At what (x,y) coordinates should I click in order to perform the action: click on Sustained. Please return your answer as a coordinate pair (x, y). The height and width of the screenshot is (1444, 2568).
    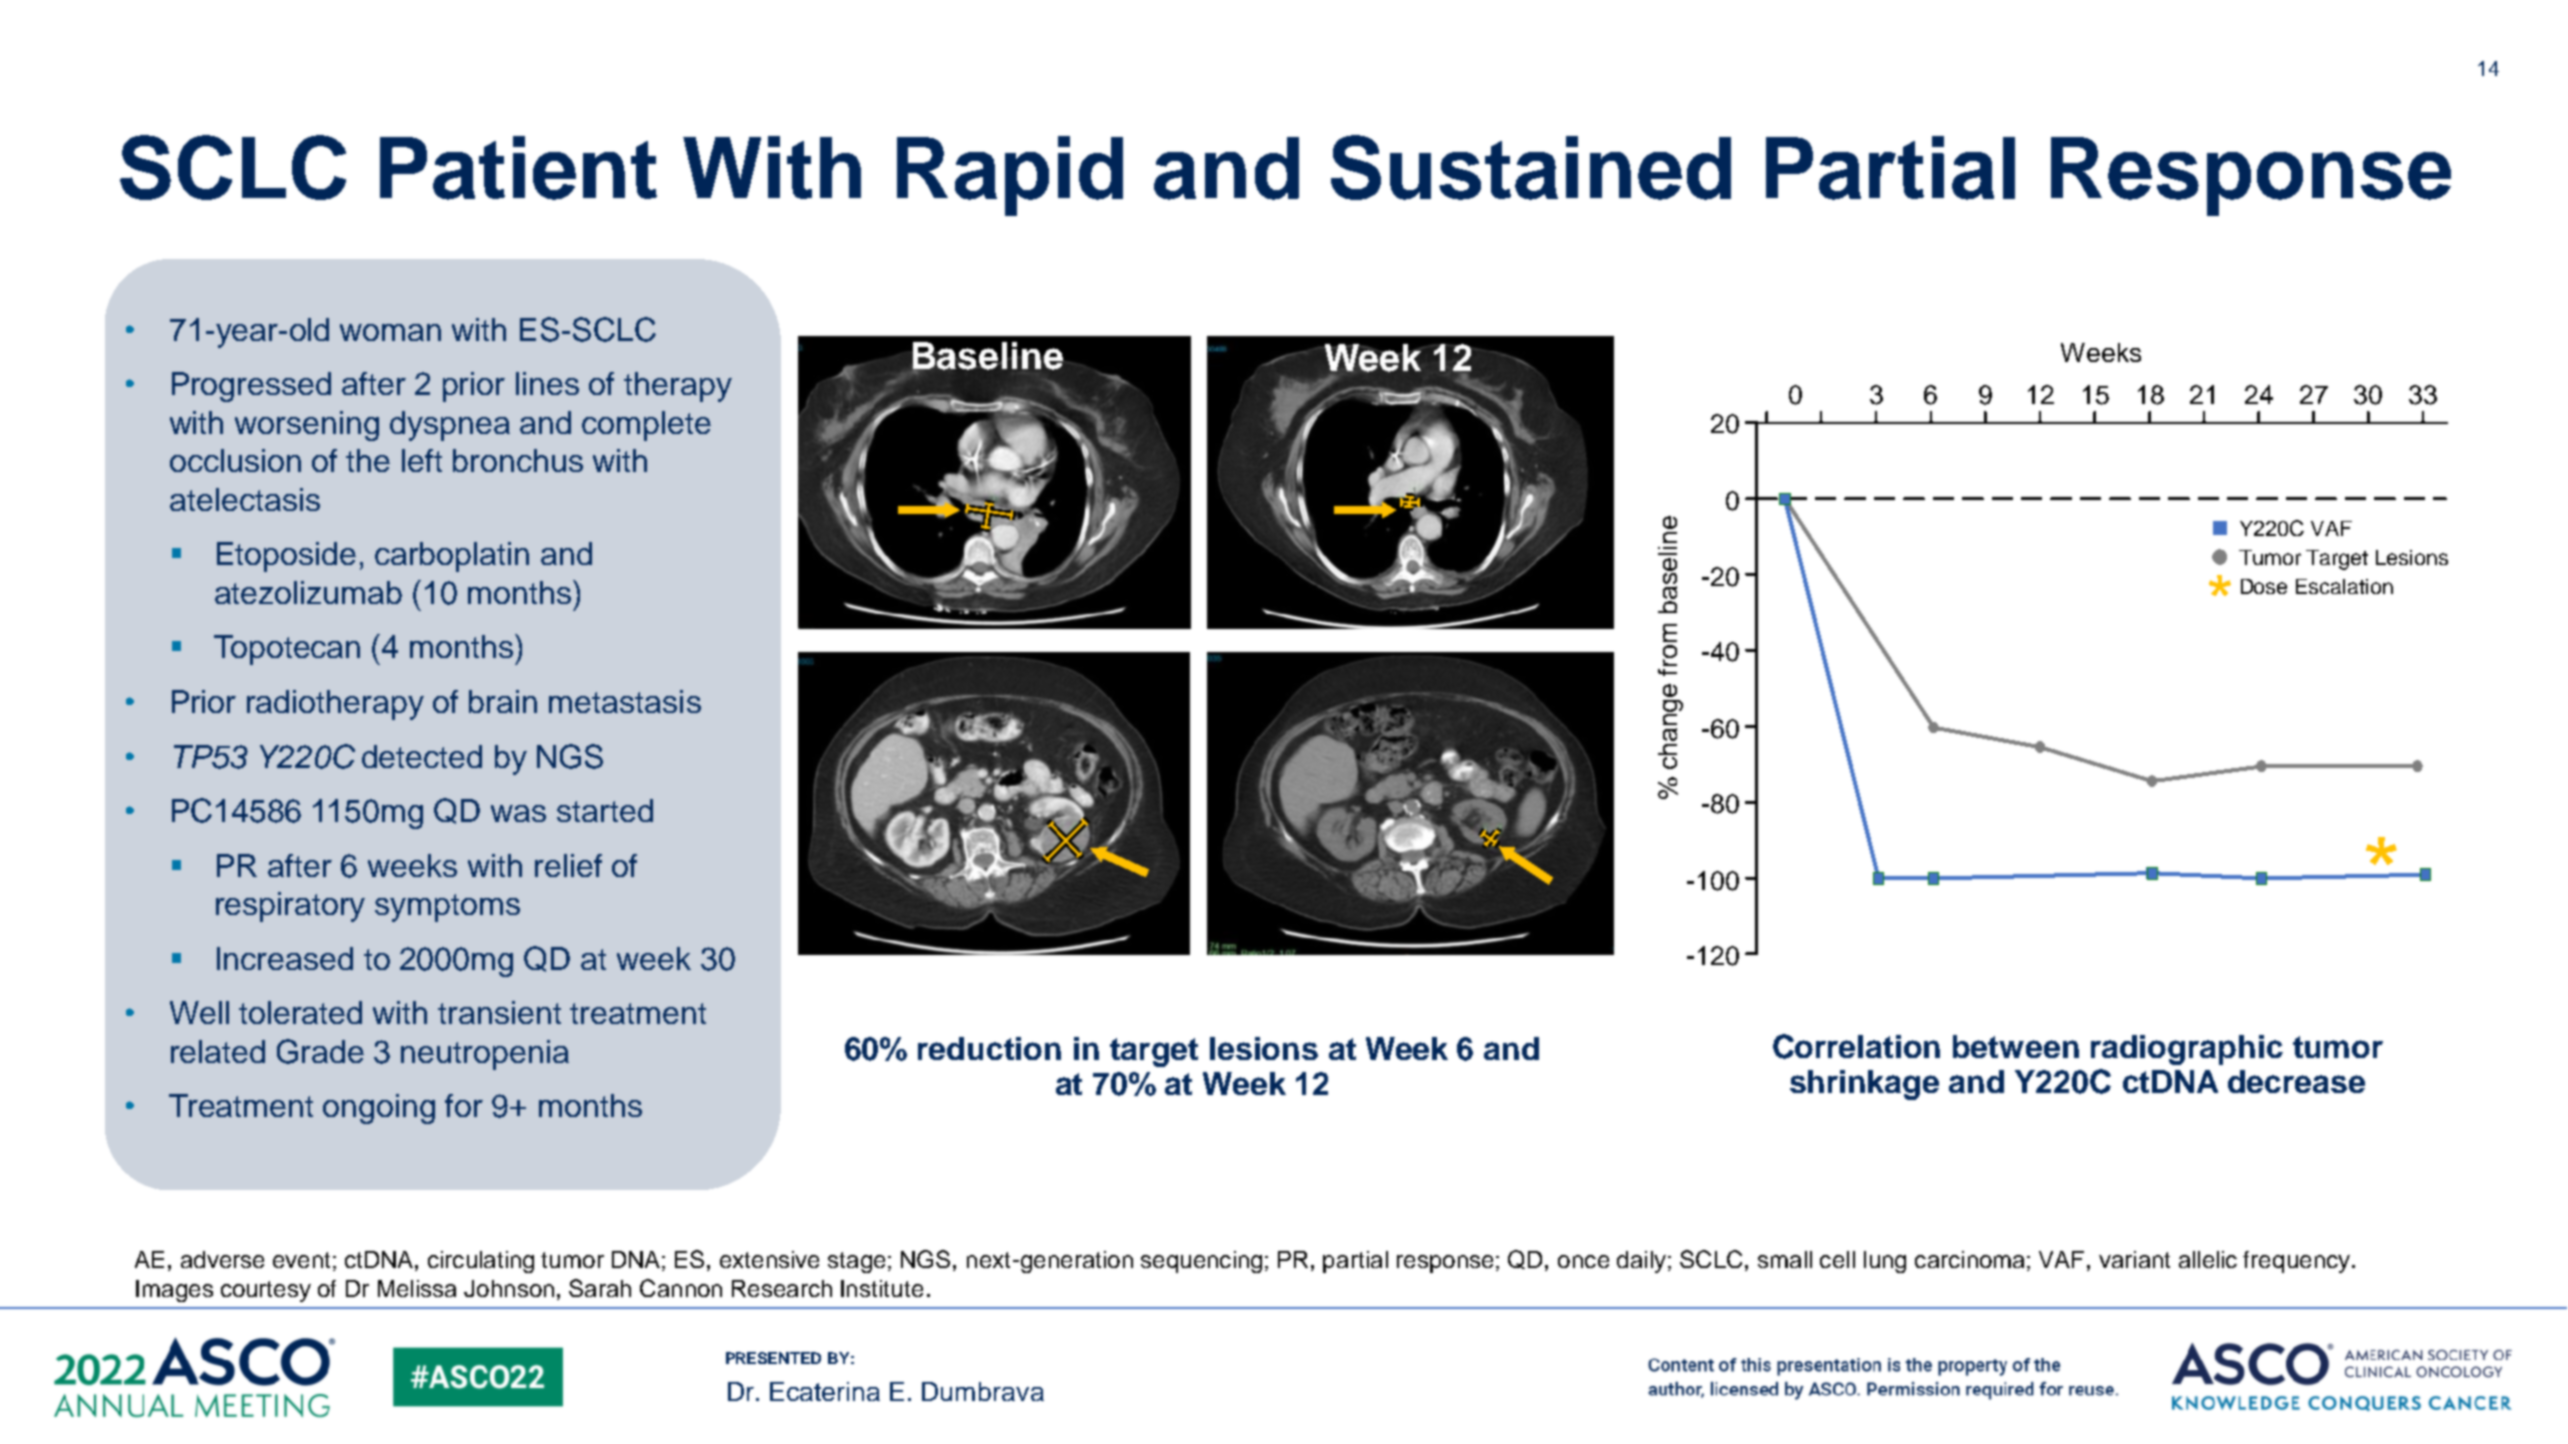
    Looking at the image, I should click on (1531, 167).
